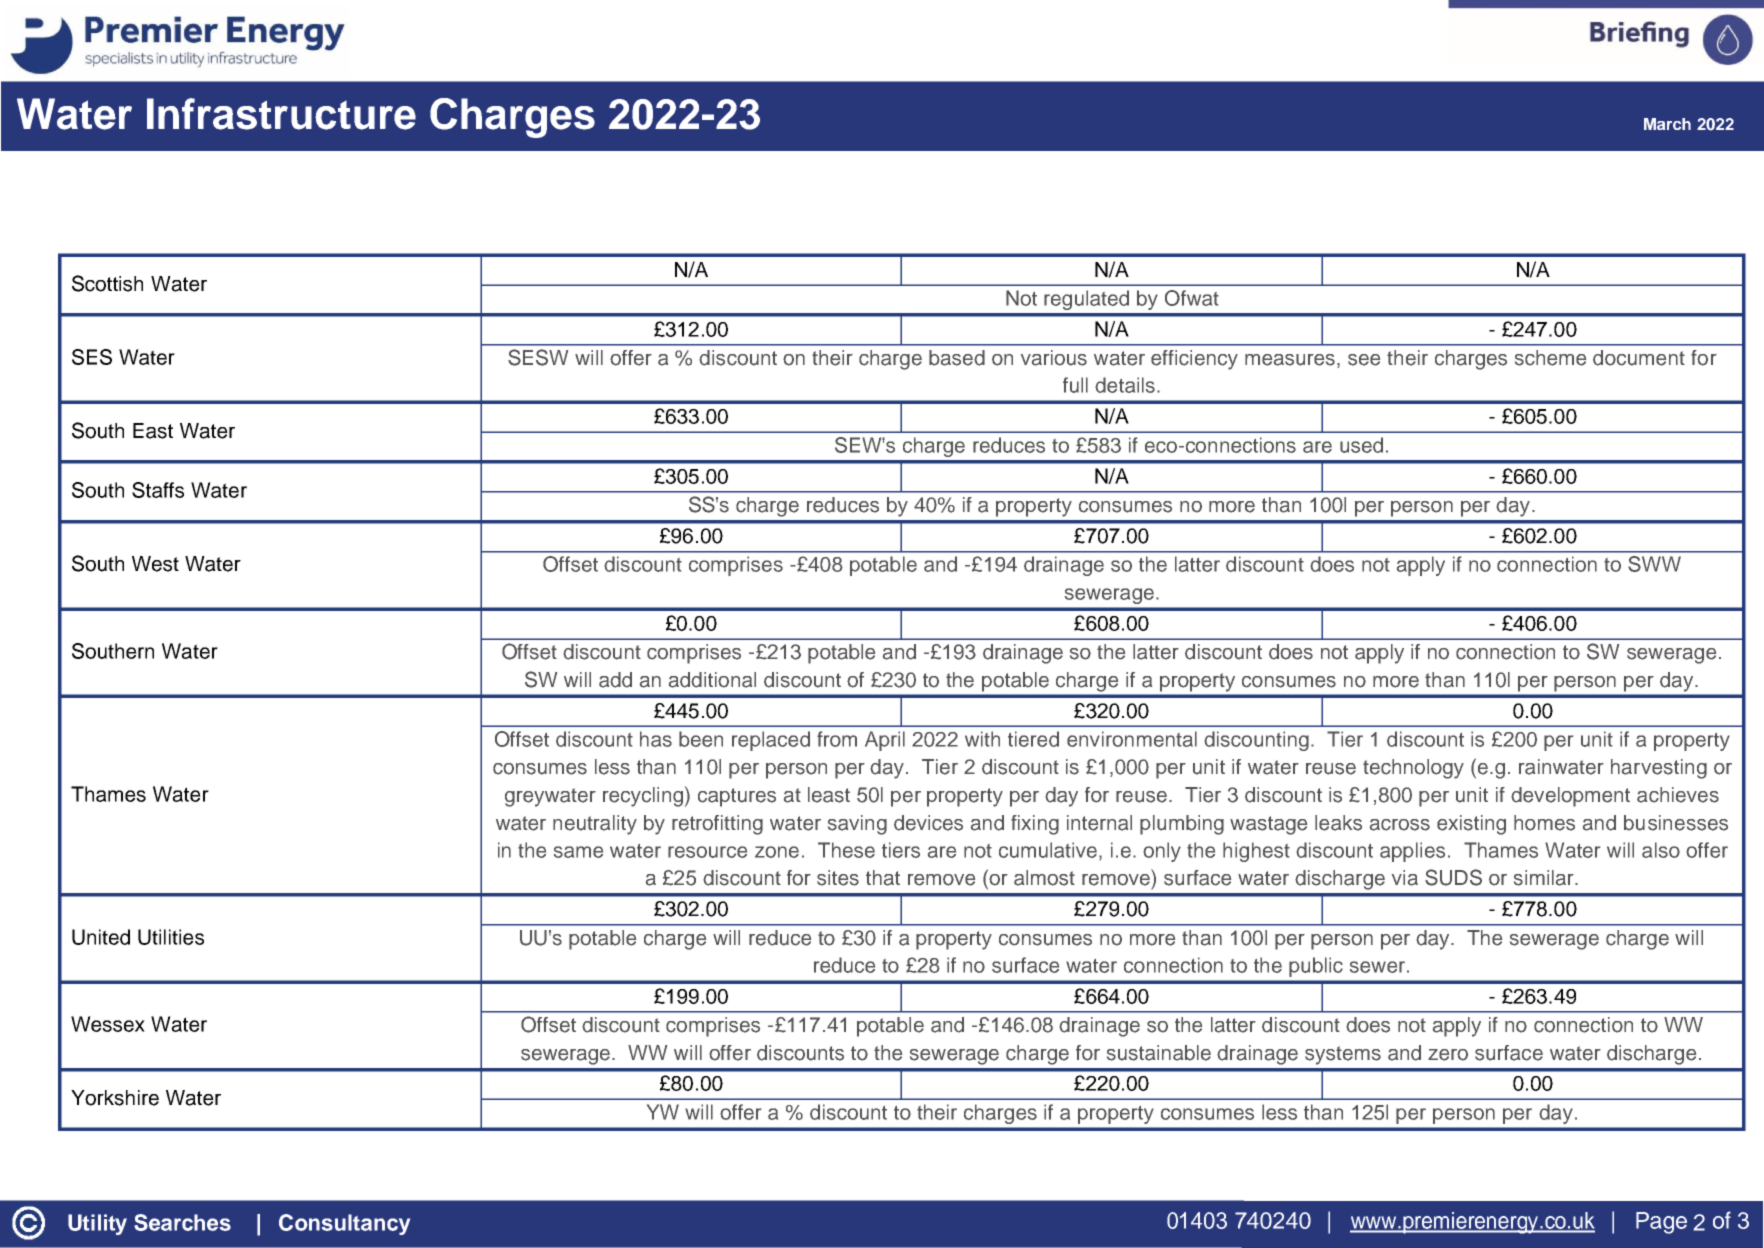 The height and width of the document is (1248, 1764). What do you see at coordinates (158, 490) in the document?
I see `Staffs` at bounding box center [158, 490].
